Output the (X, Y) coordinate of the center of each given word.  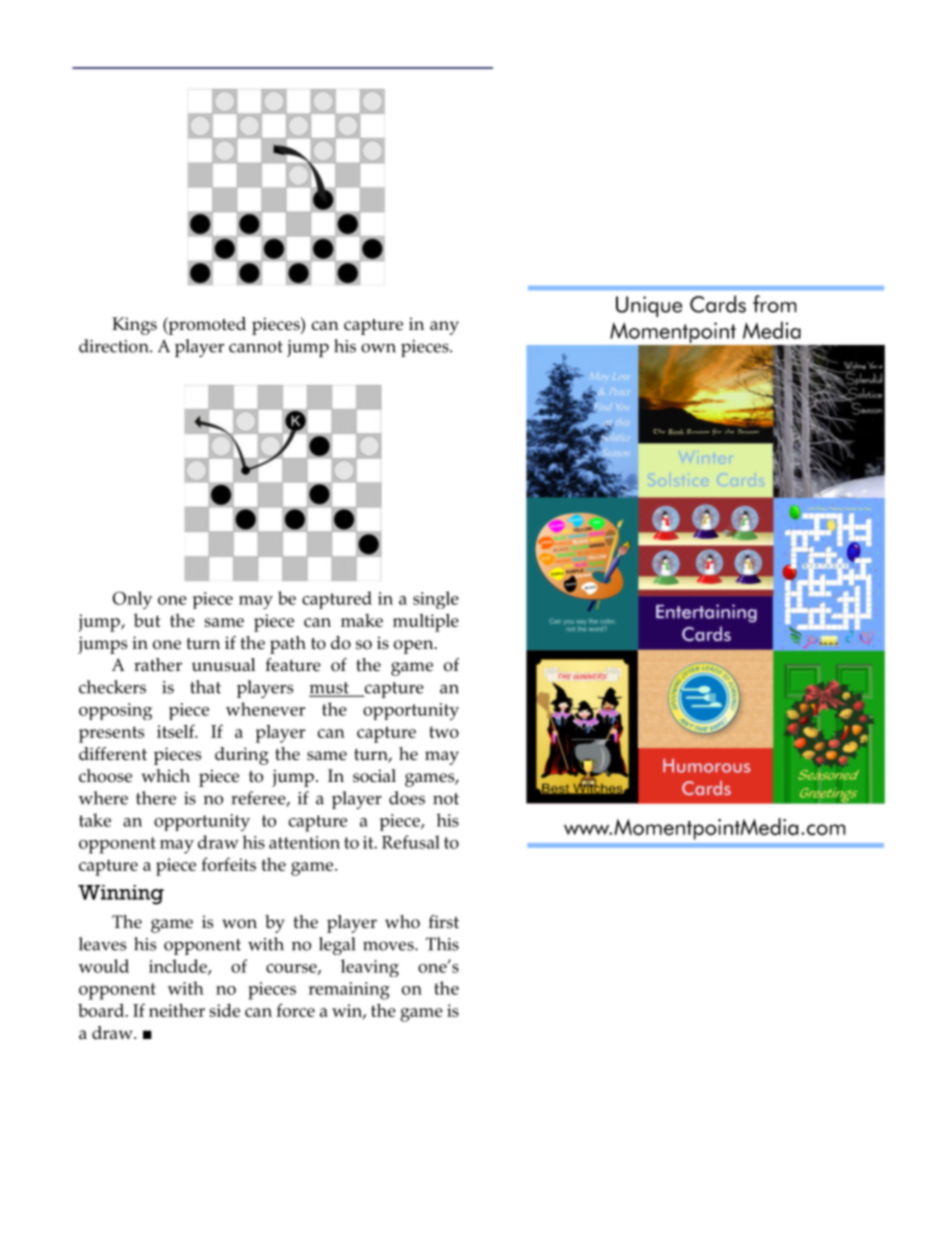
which (166, 775)
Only (132, 600)
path (288, 645)
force (296, 1010)
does (407, 798)
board (102, 1010)
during (242, 756)
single (436, 600)
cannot (256, 347)
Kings (134, 326)
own (378, 348)
